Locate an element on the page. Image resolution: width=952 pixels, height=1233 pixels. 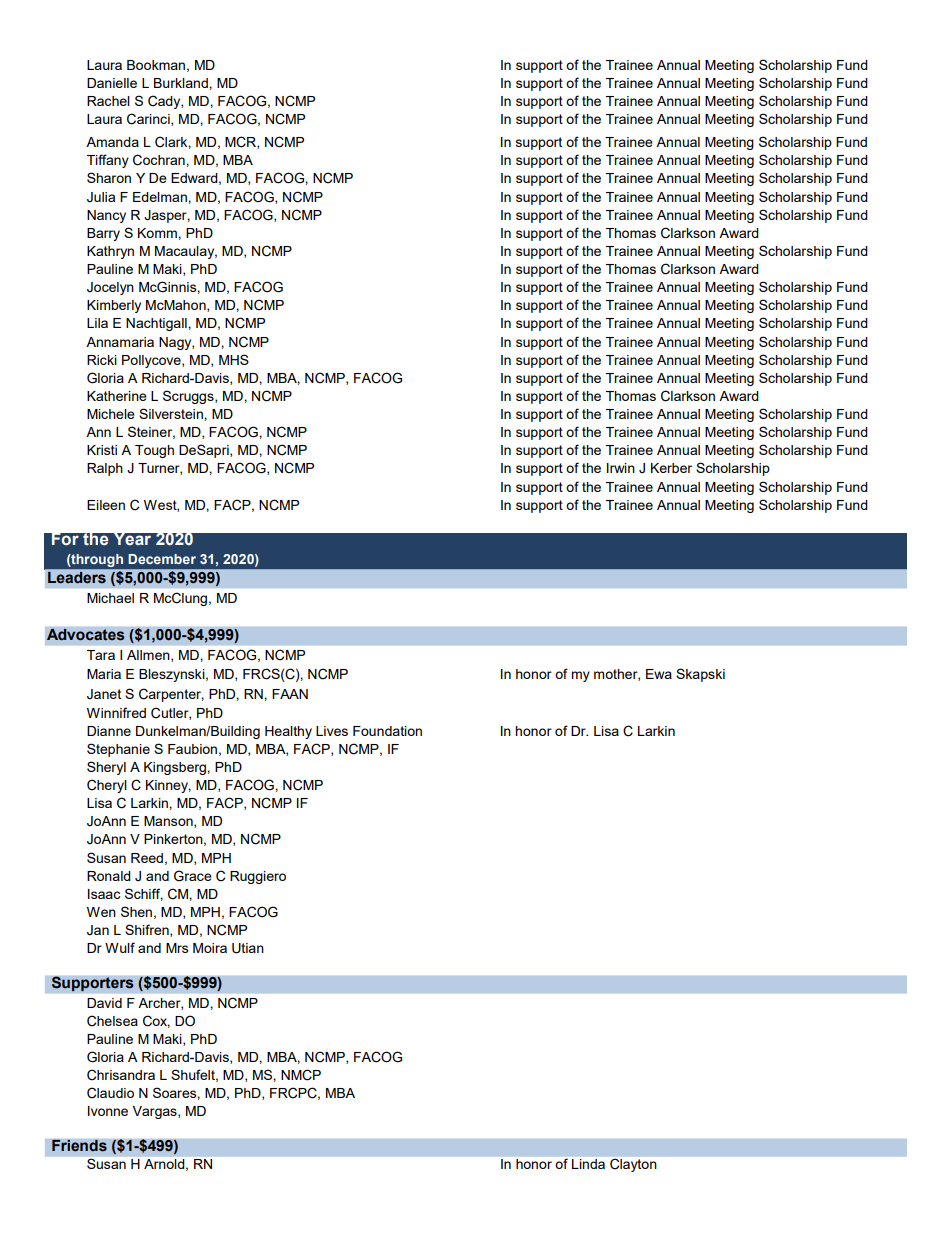
Arnold is located at coordinates (165, 1165).
